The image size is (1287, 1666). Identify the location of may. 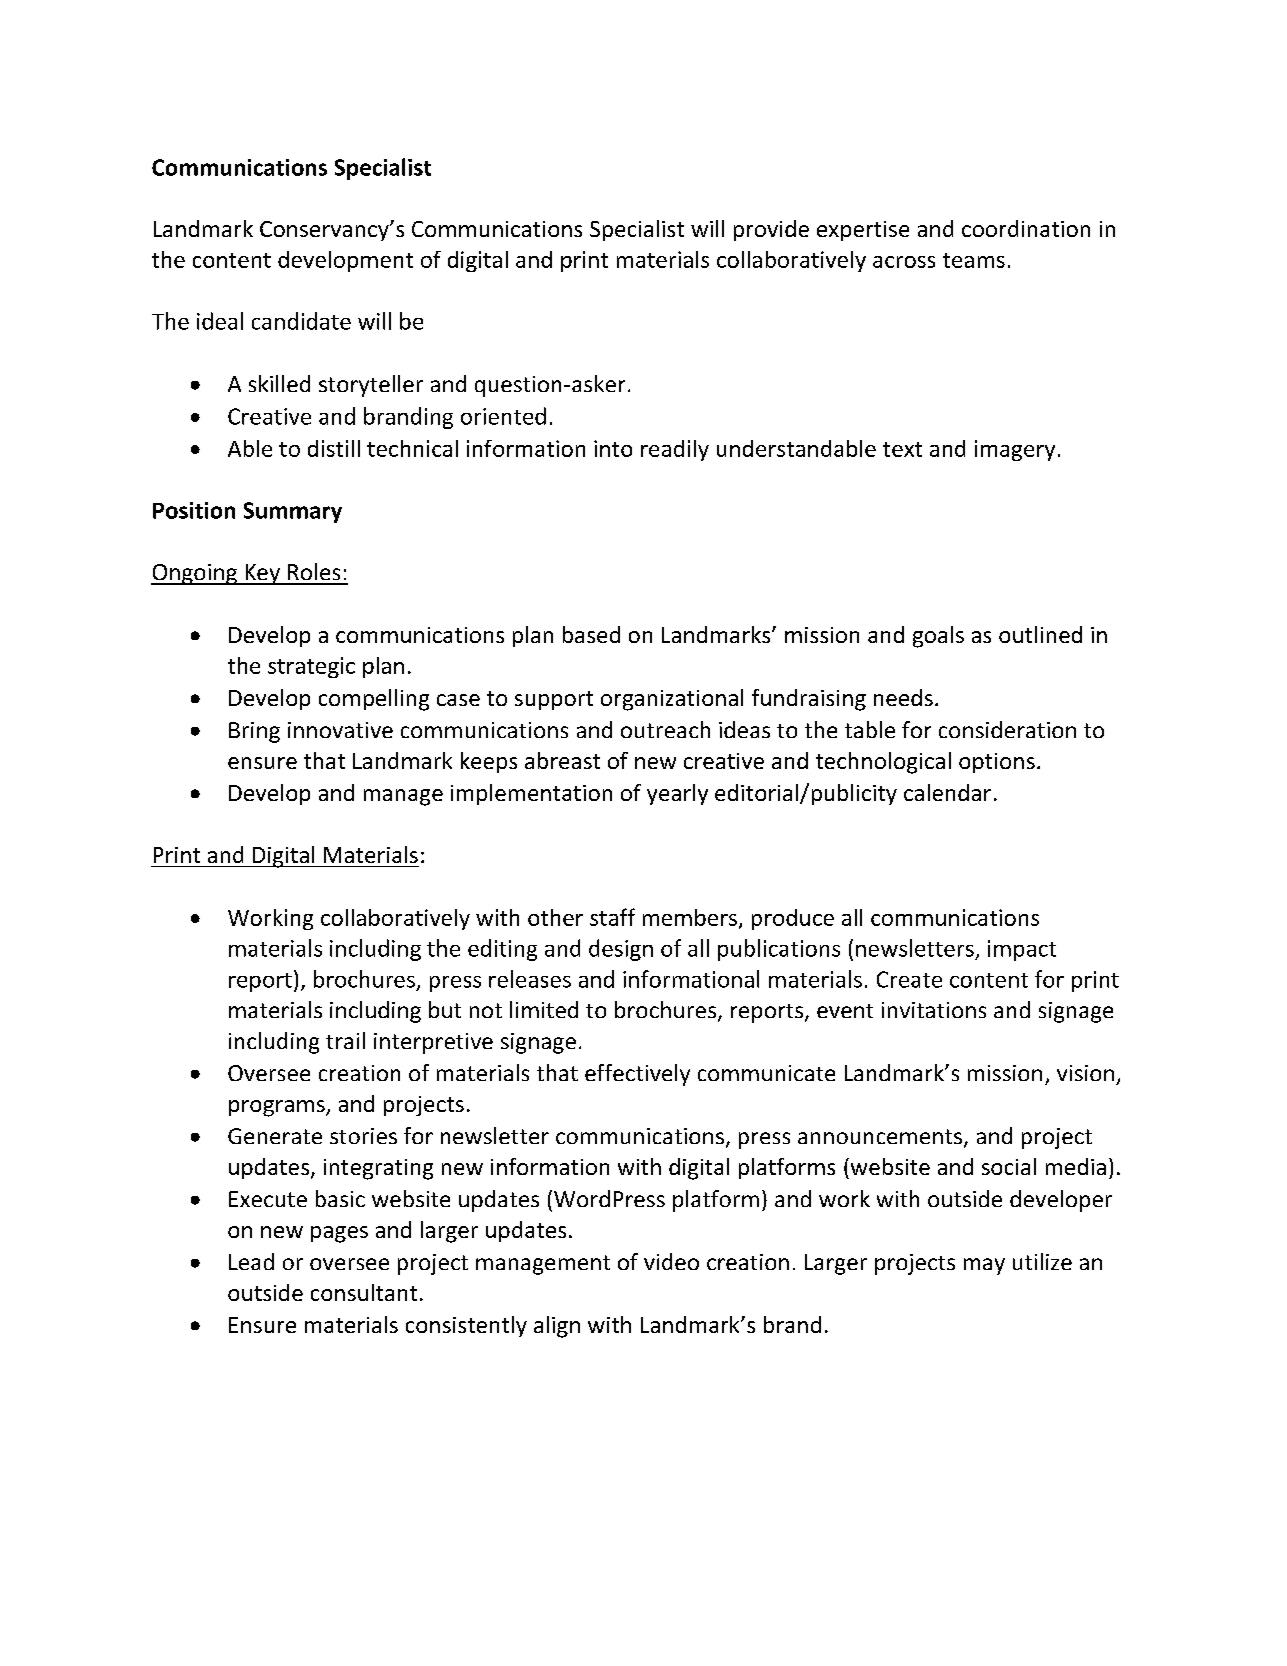
(984, 1266).
